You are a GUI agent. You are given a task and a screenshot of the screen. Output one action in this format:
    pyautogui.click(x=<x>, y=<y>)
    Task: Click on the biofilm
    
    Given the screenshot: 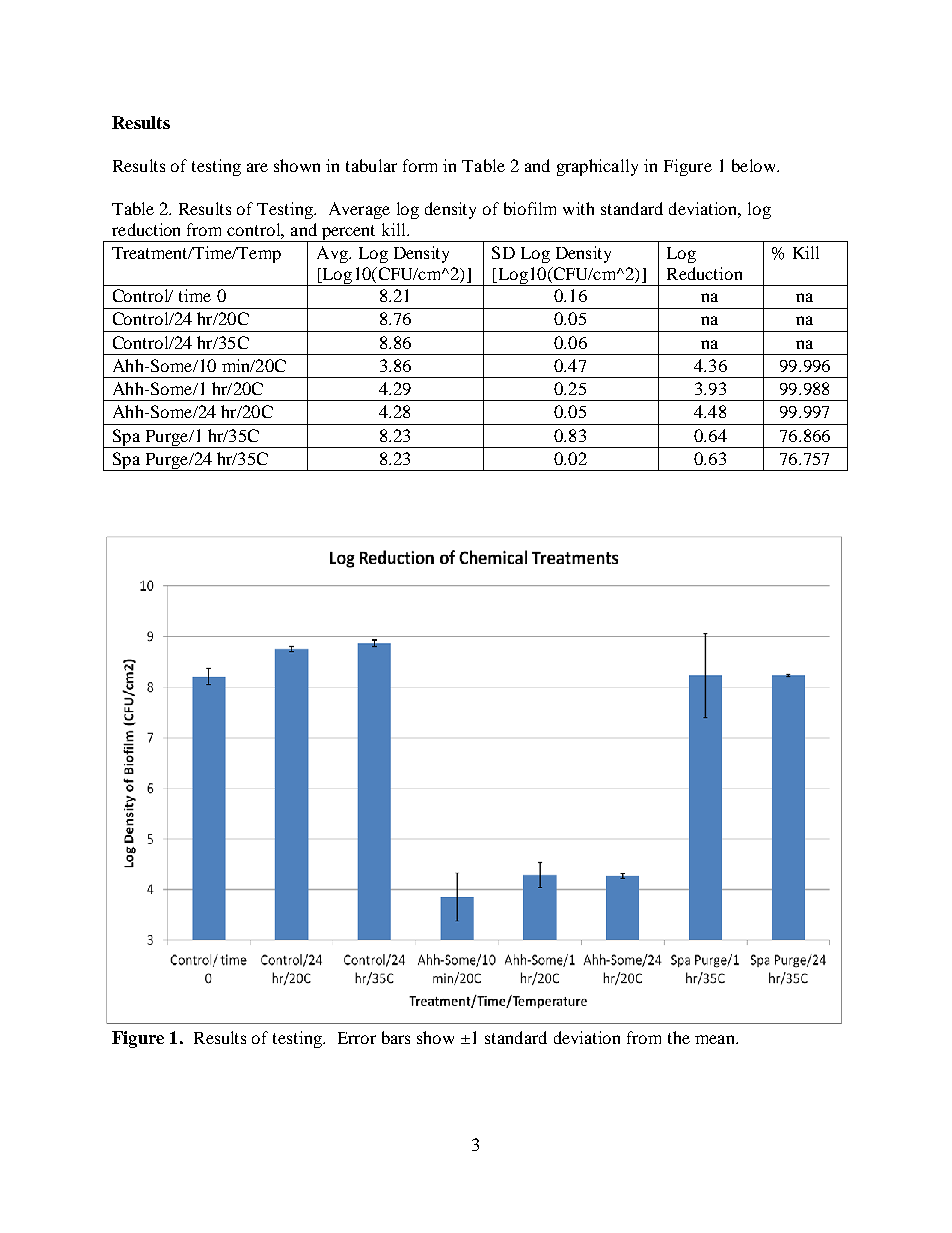 What is the action you would take?
    pyautogui.click(x=530, y=208)
